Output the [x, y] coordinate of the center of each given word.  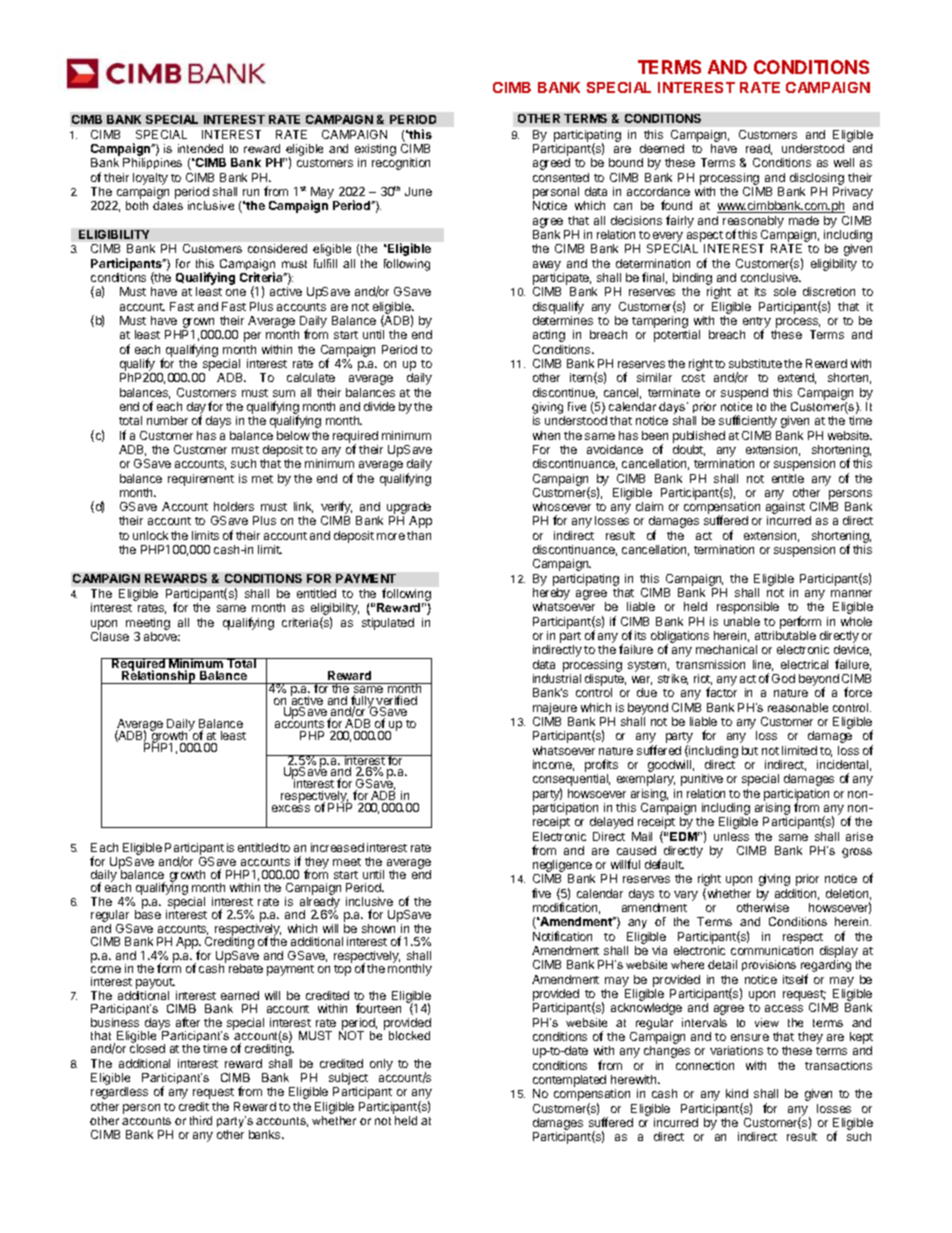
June [418, 191]
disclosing [817, 179]
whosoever [562, 506]
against [785, 509]
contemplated [569, 1082]
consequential [571, 781]
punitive [702, 780]
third [201, 1120]
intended [200, 148]
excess [291, 808]
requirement [201, 480]
